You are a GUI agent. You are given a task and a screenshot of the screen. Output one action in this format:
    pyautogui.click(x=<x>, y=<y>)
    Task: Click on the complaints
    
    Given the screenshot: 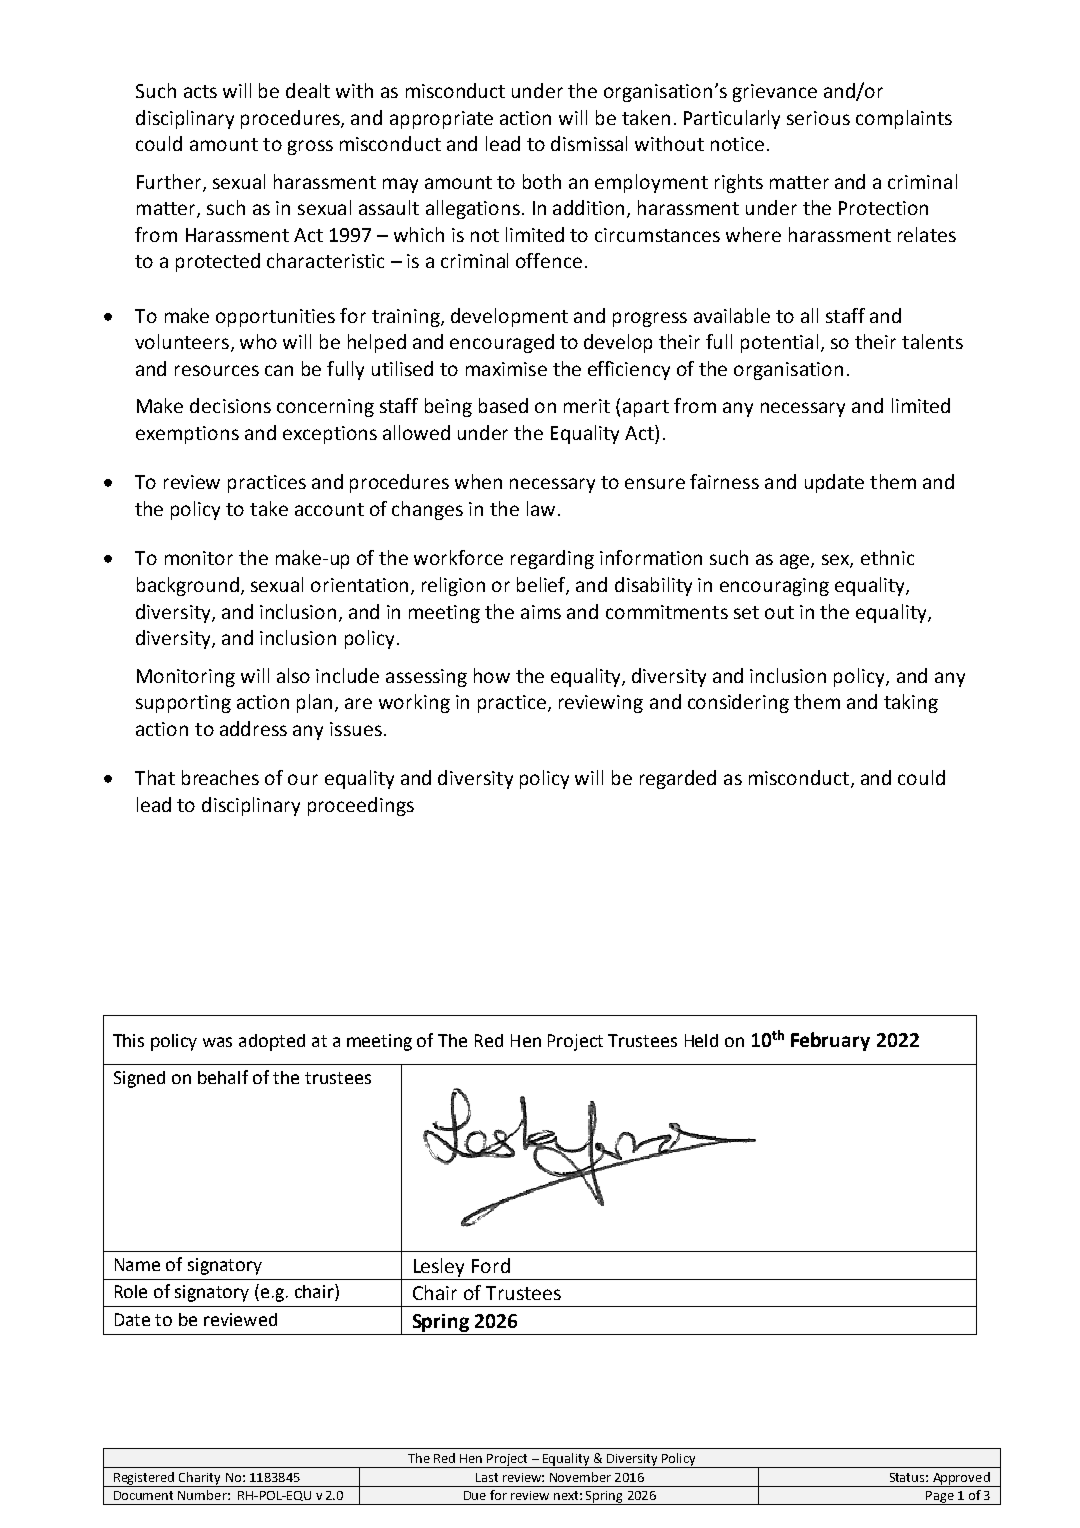 What is the action you would take?
    pyautogui.click(x=904, y=119)
